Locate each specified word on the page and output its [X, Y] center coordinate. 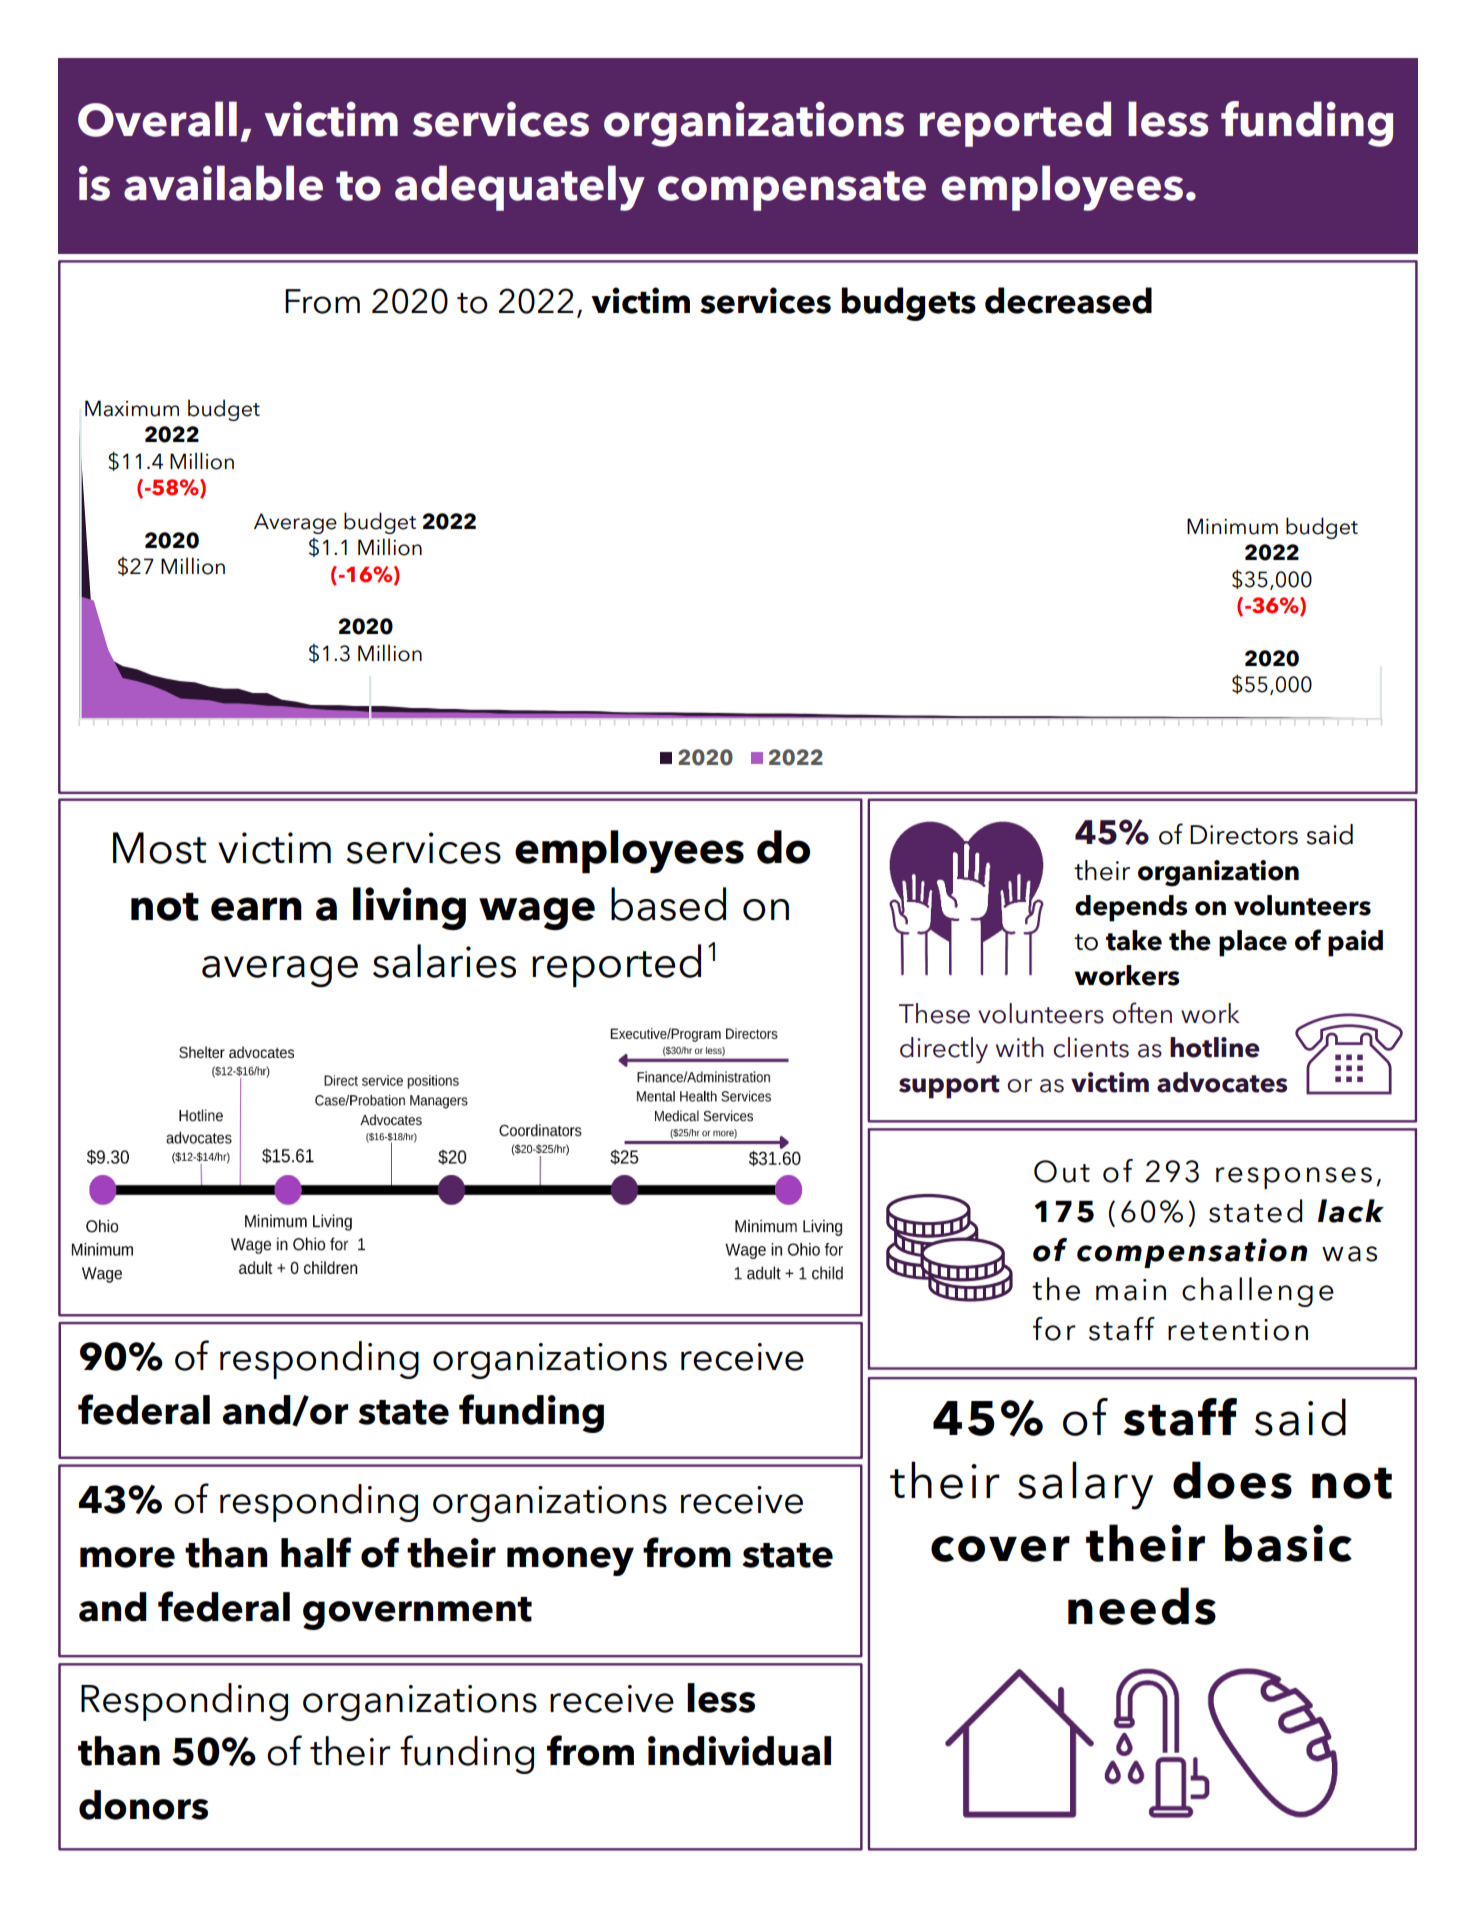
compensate [792, 191]
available [223, 183]
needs [1142, 1606]
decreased [1068, 300]
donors [143, 1805]
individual [739, 1751]
